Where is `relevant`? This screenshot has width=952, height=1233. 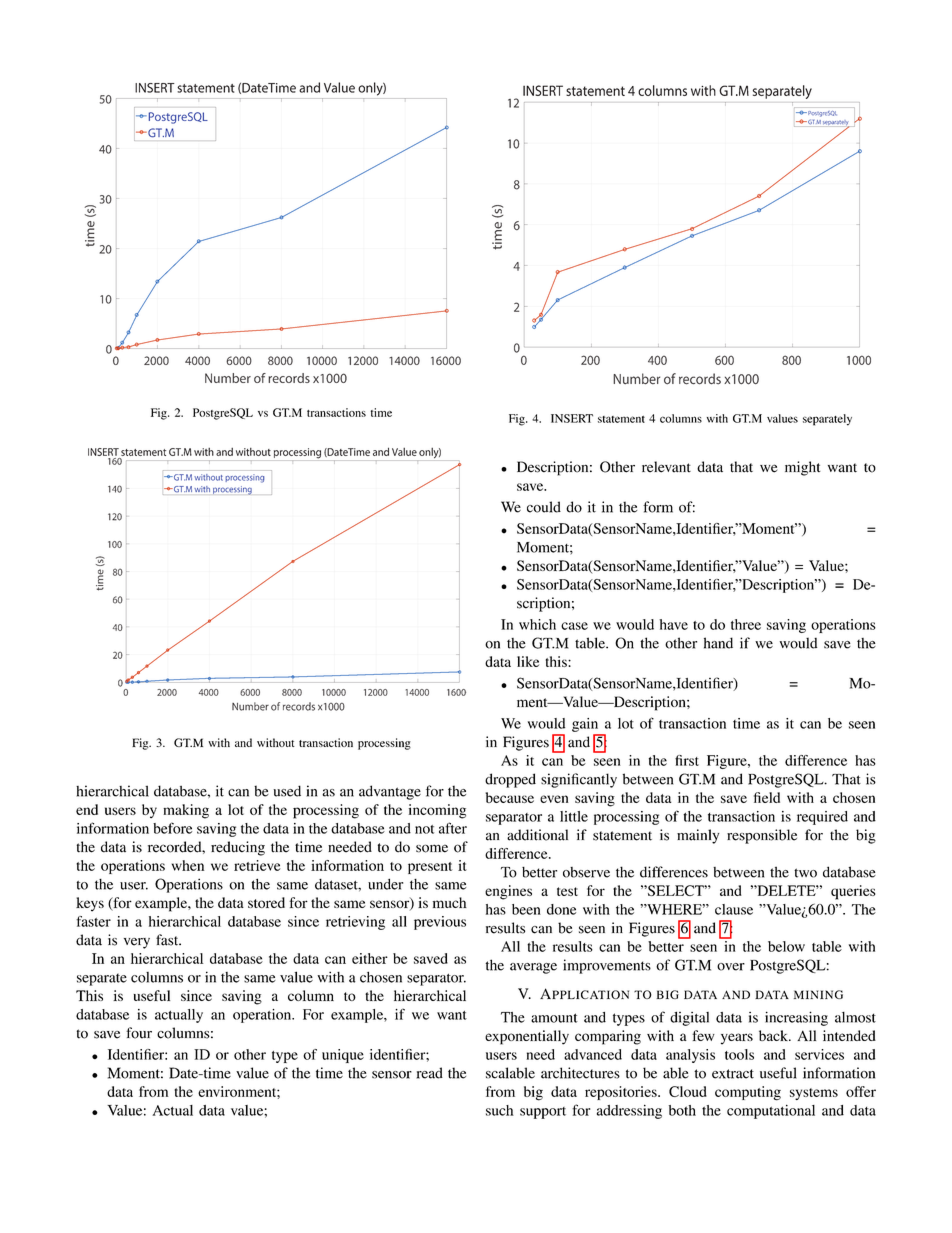 relevant is located at coordinates (666, 467).
